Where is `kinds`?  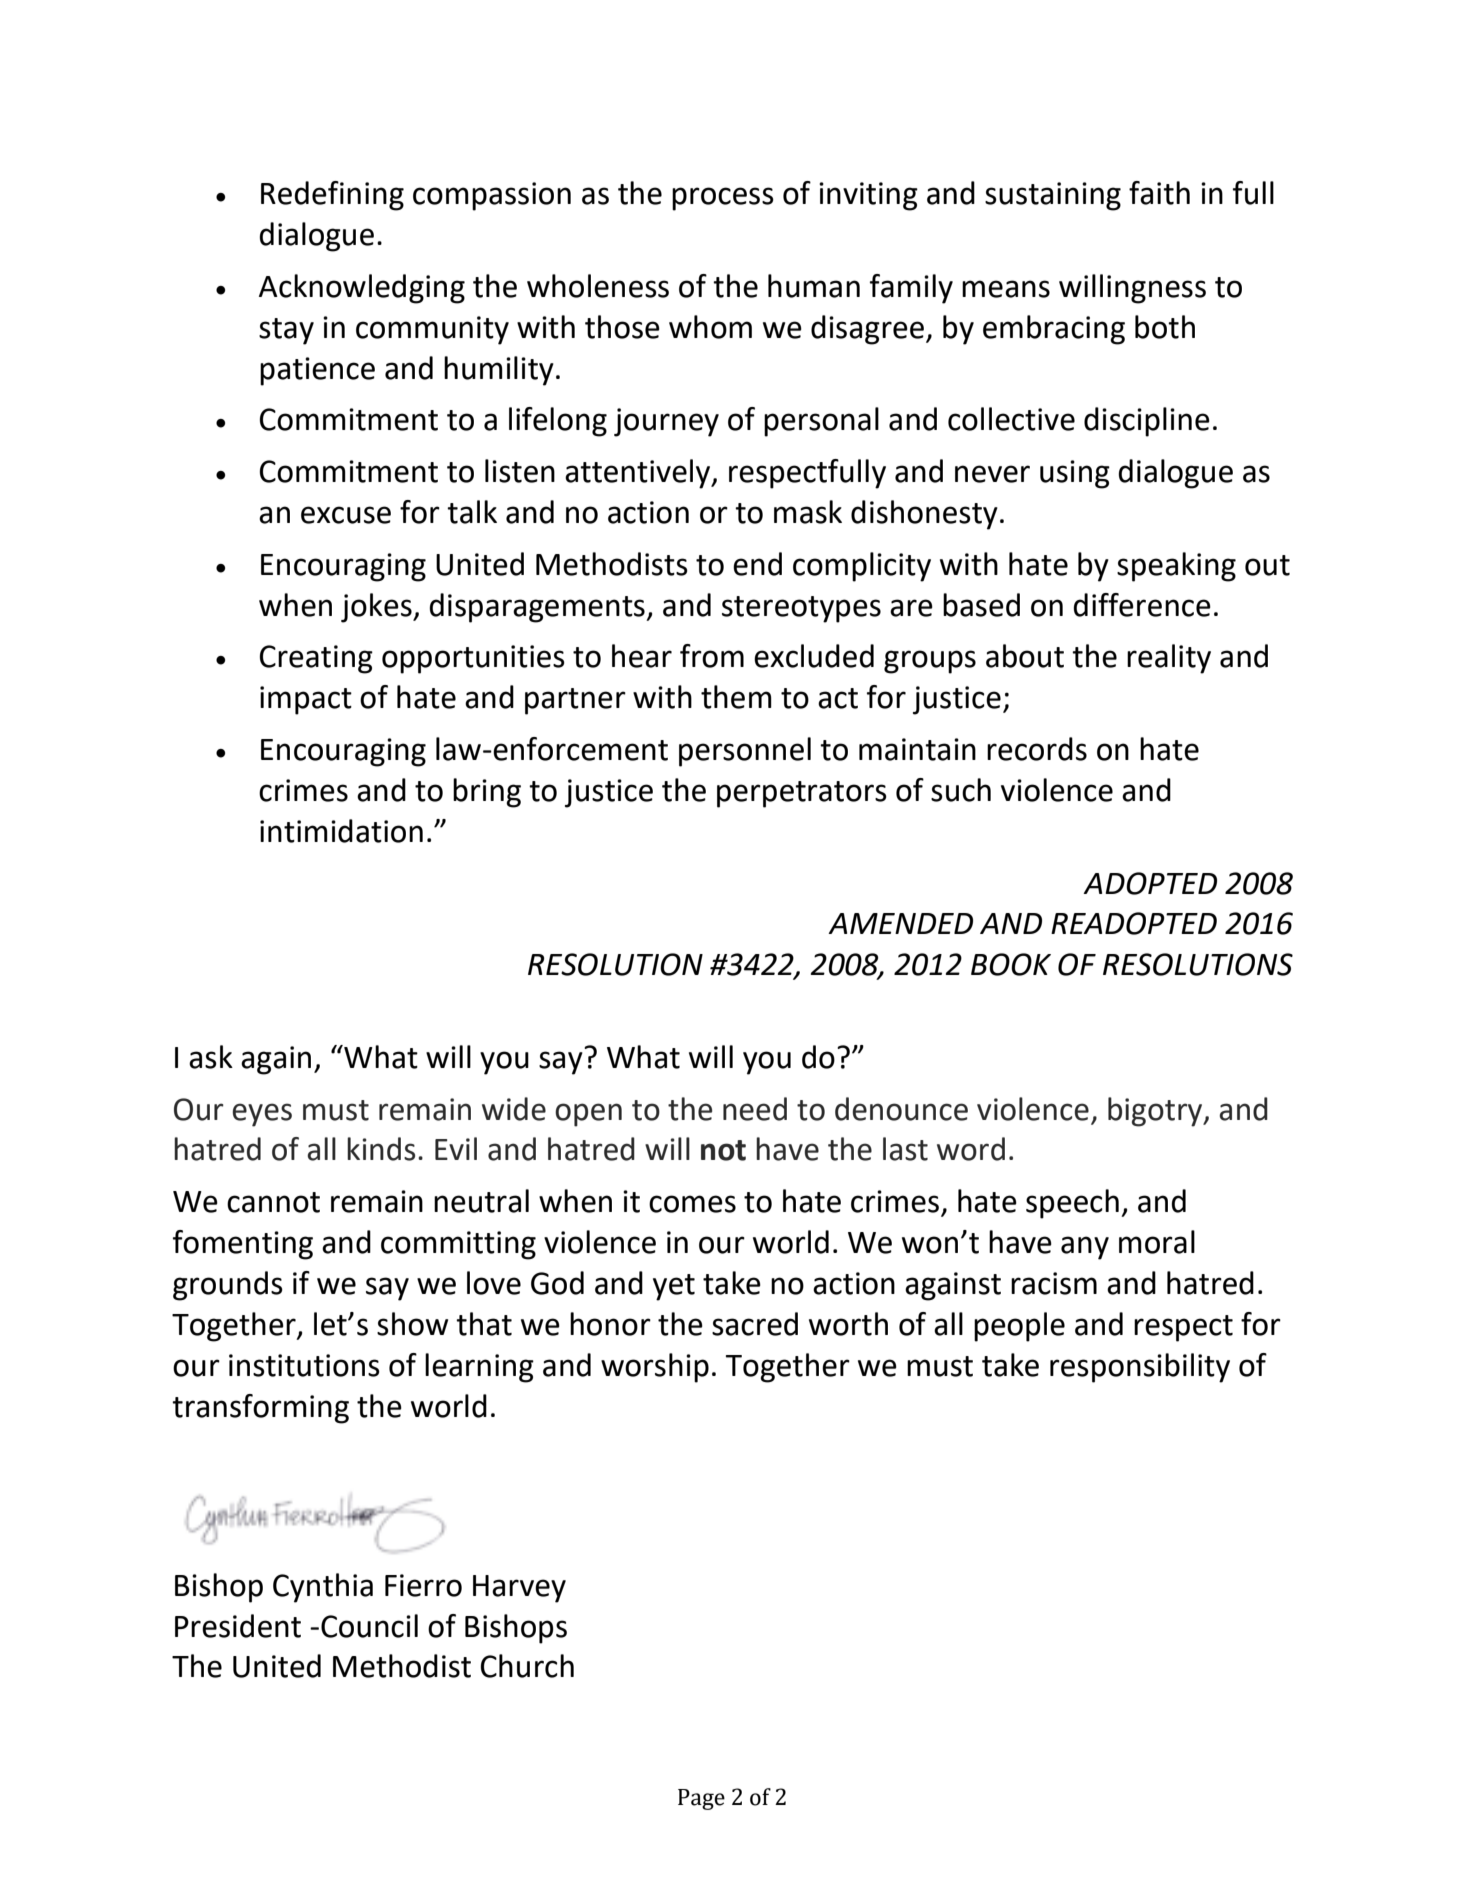 kinds is located at coordinates (381, 1149).
